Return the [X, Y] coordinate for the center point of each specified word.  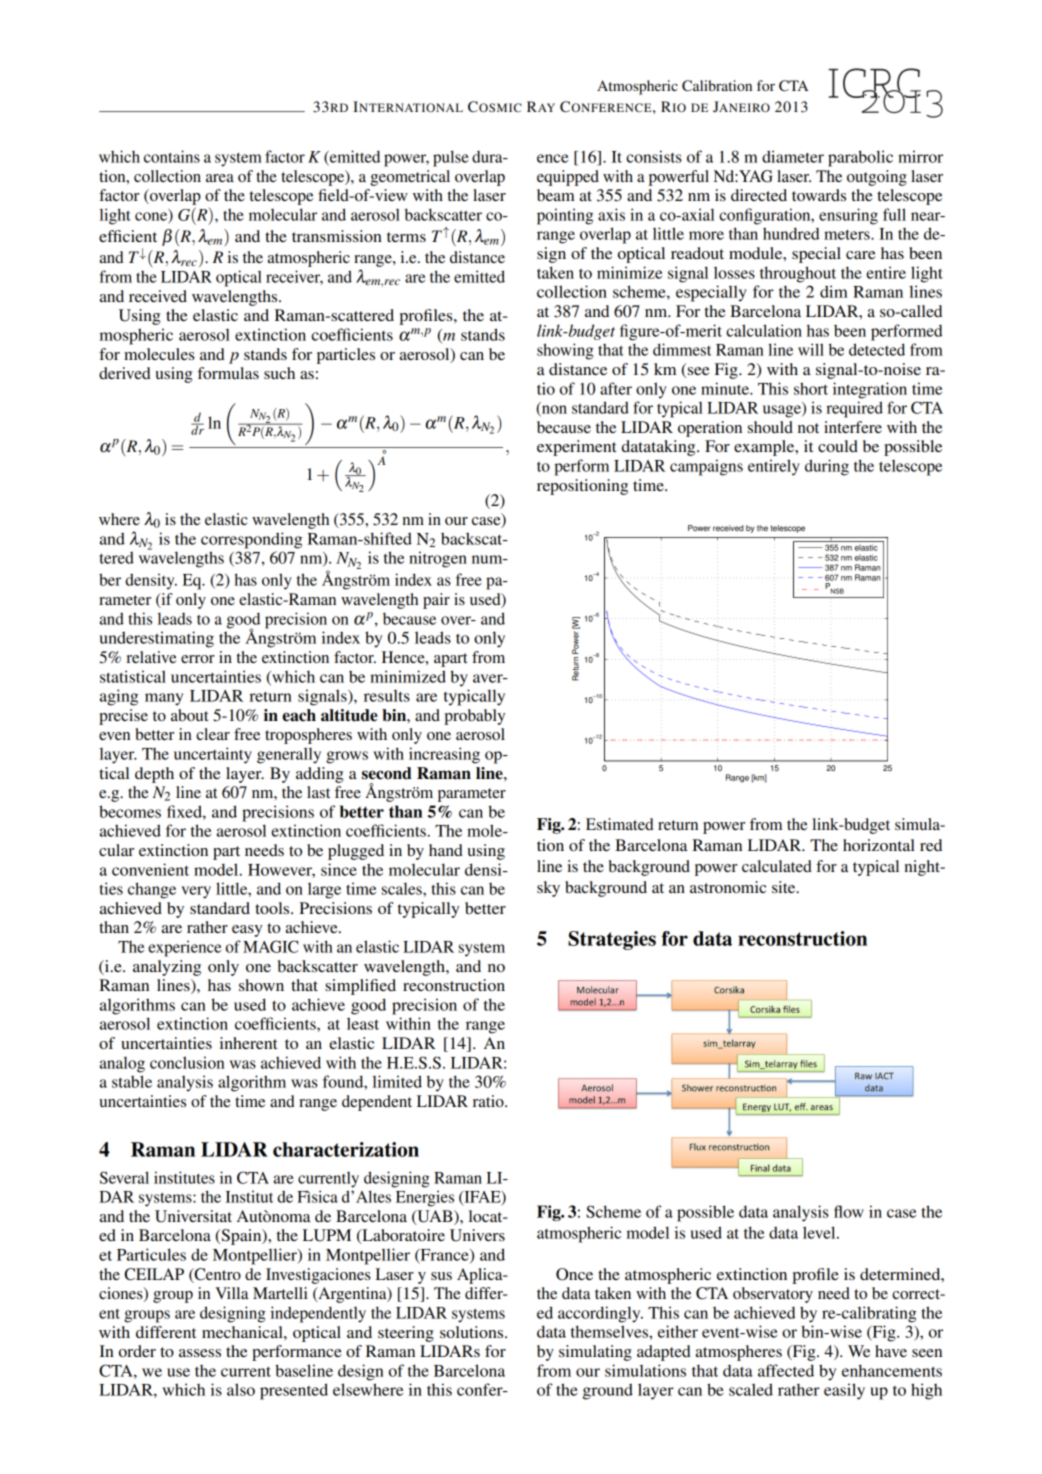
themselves [610, 1331]
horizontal [879, 845]
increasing [444, 755]
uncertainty [213, 755]
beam [556, 195]
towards [819, 195]
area [220, 178]
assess [200, 1353]
